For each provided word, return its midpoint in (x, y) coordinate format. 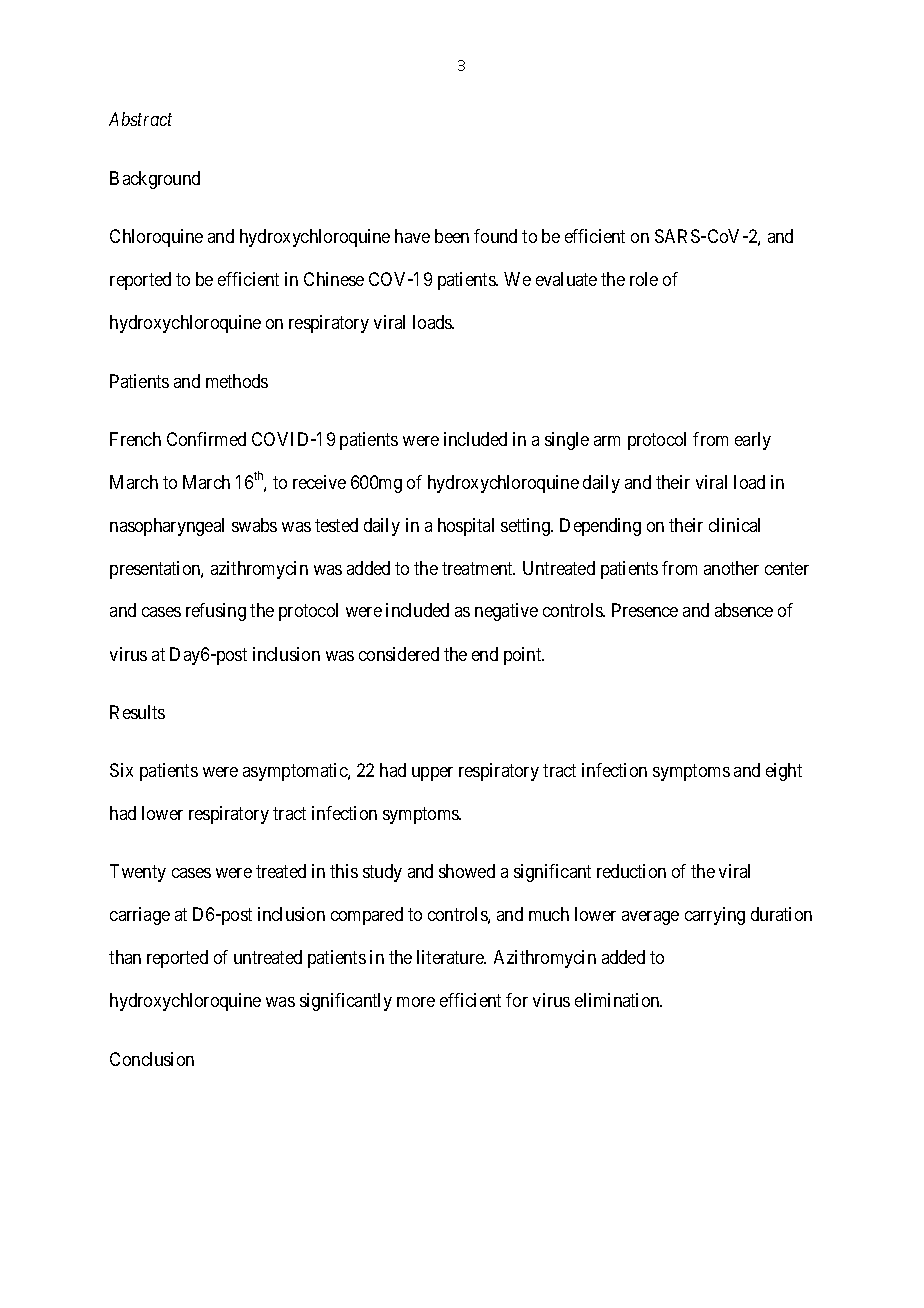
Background (155, 180)
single (567, 441)
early (753, 441)
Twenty (138, 873)
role (644, 279)
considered (399, 654)
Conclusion (152, 1059)
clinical (734, 525)
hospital (466, 527)
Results (137, 712)
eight (784, 772)
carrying (715, 916)
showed (467, 871)
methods (237, 381)
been (452, 236)
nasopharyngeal (167, 527)
